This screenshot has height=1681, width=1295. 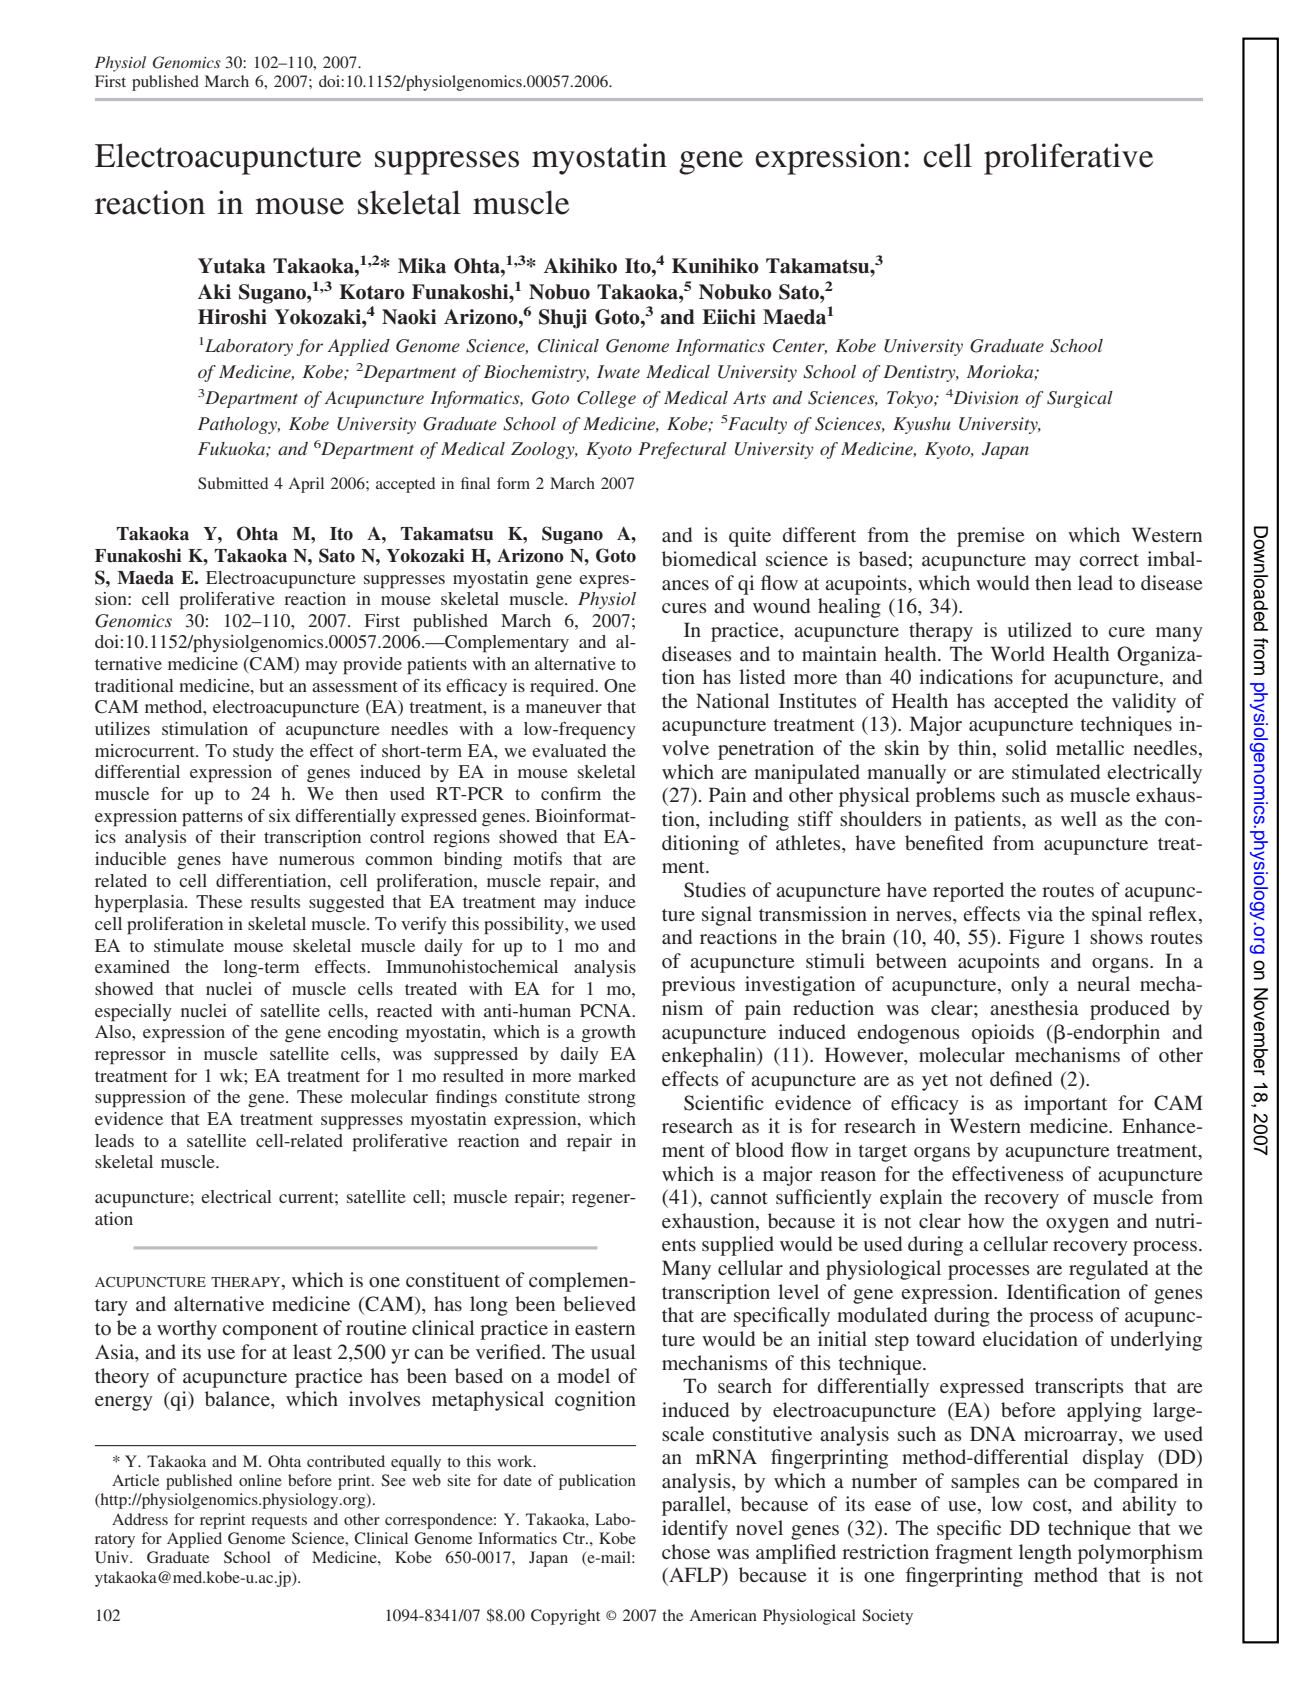 I want to click on component, so click(x=270, y=1331).
